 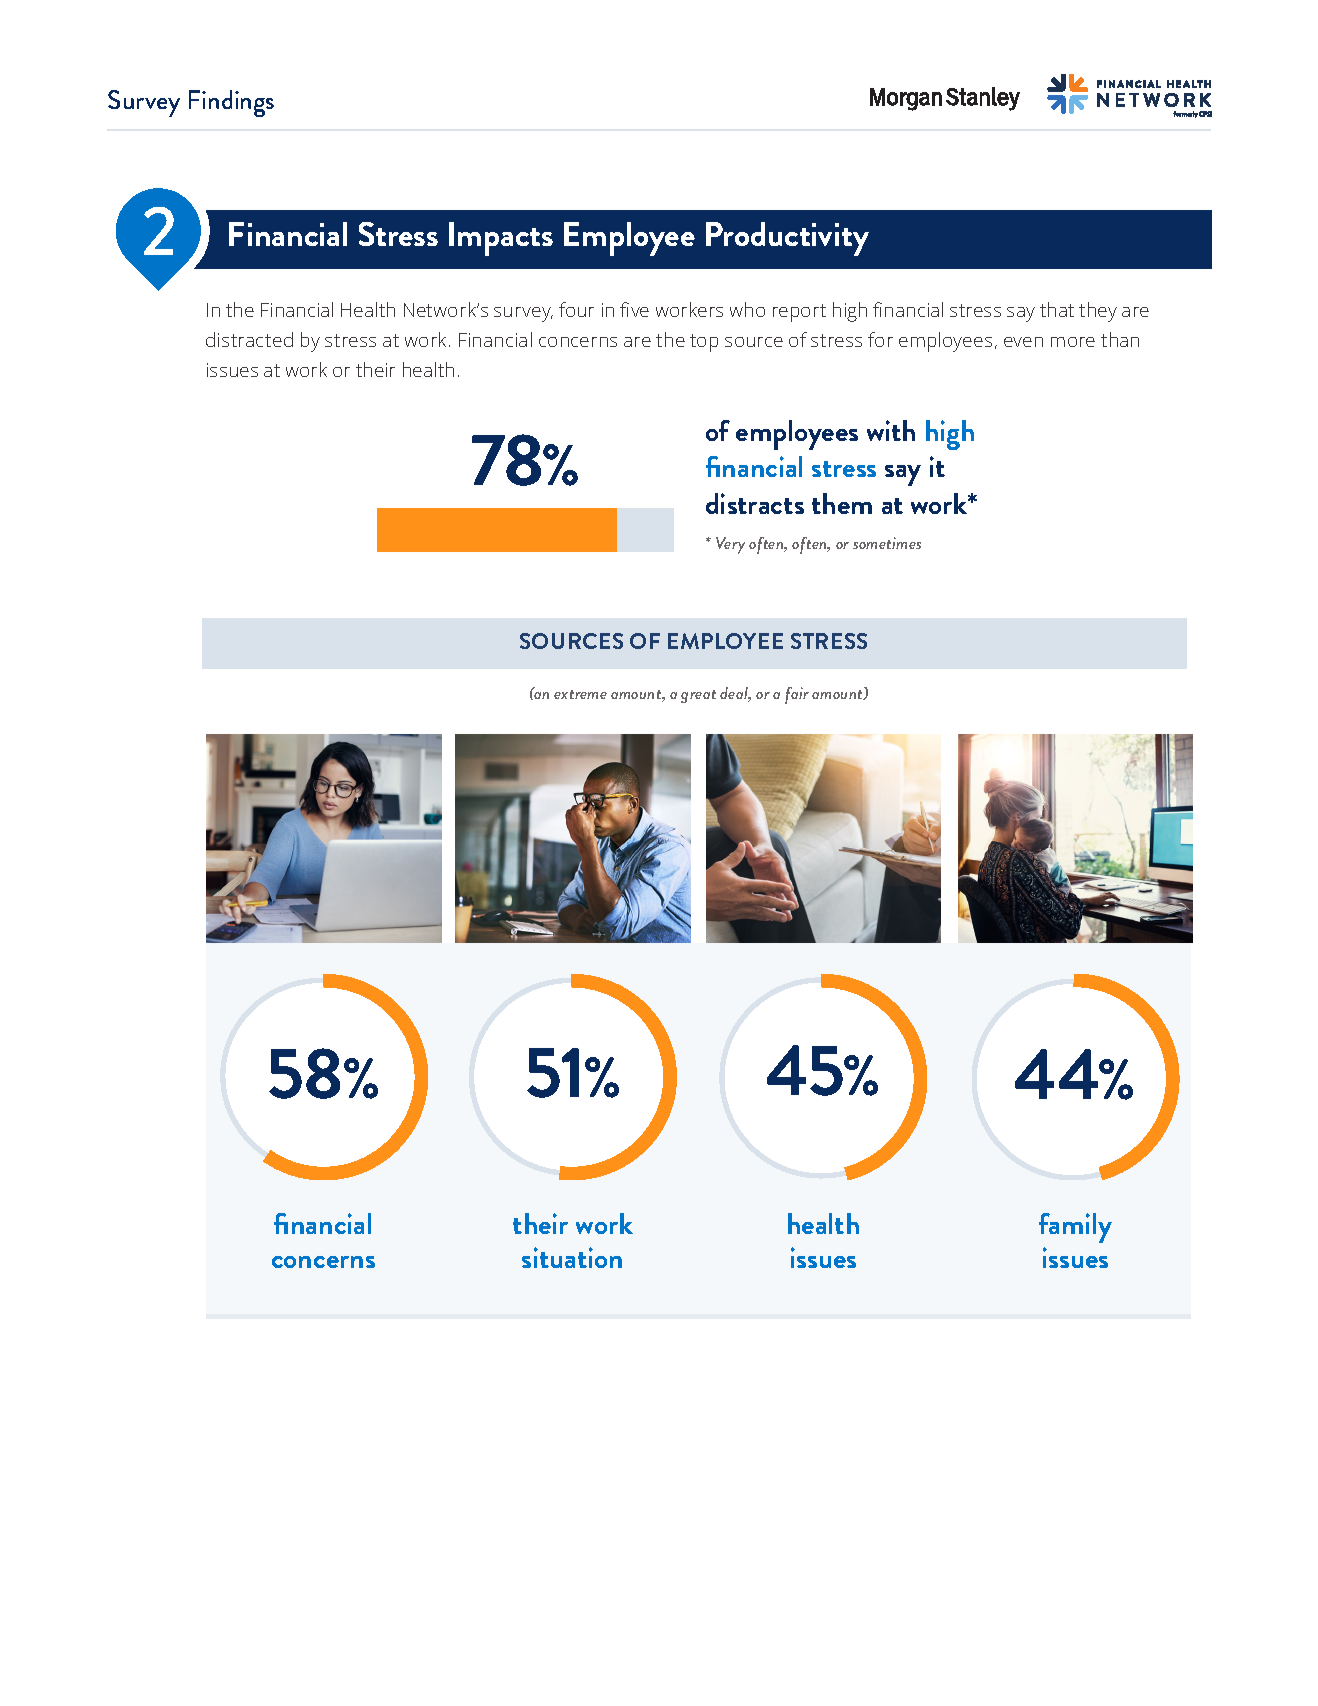 What do you see at coordinates (580, 694) in the page?
I see `extreme` at bounding box center [580, 694].
